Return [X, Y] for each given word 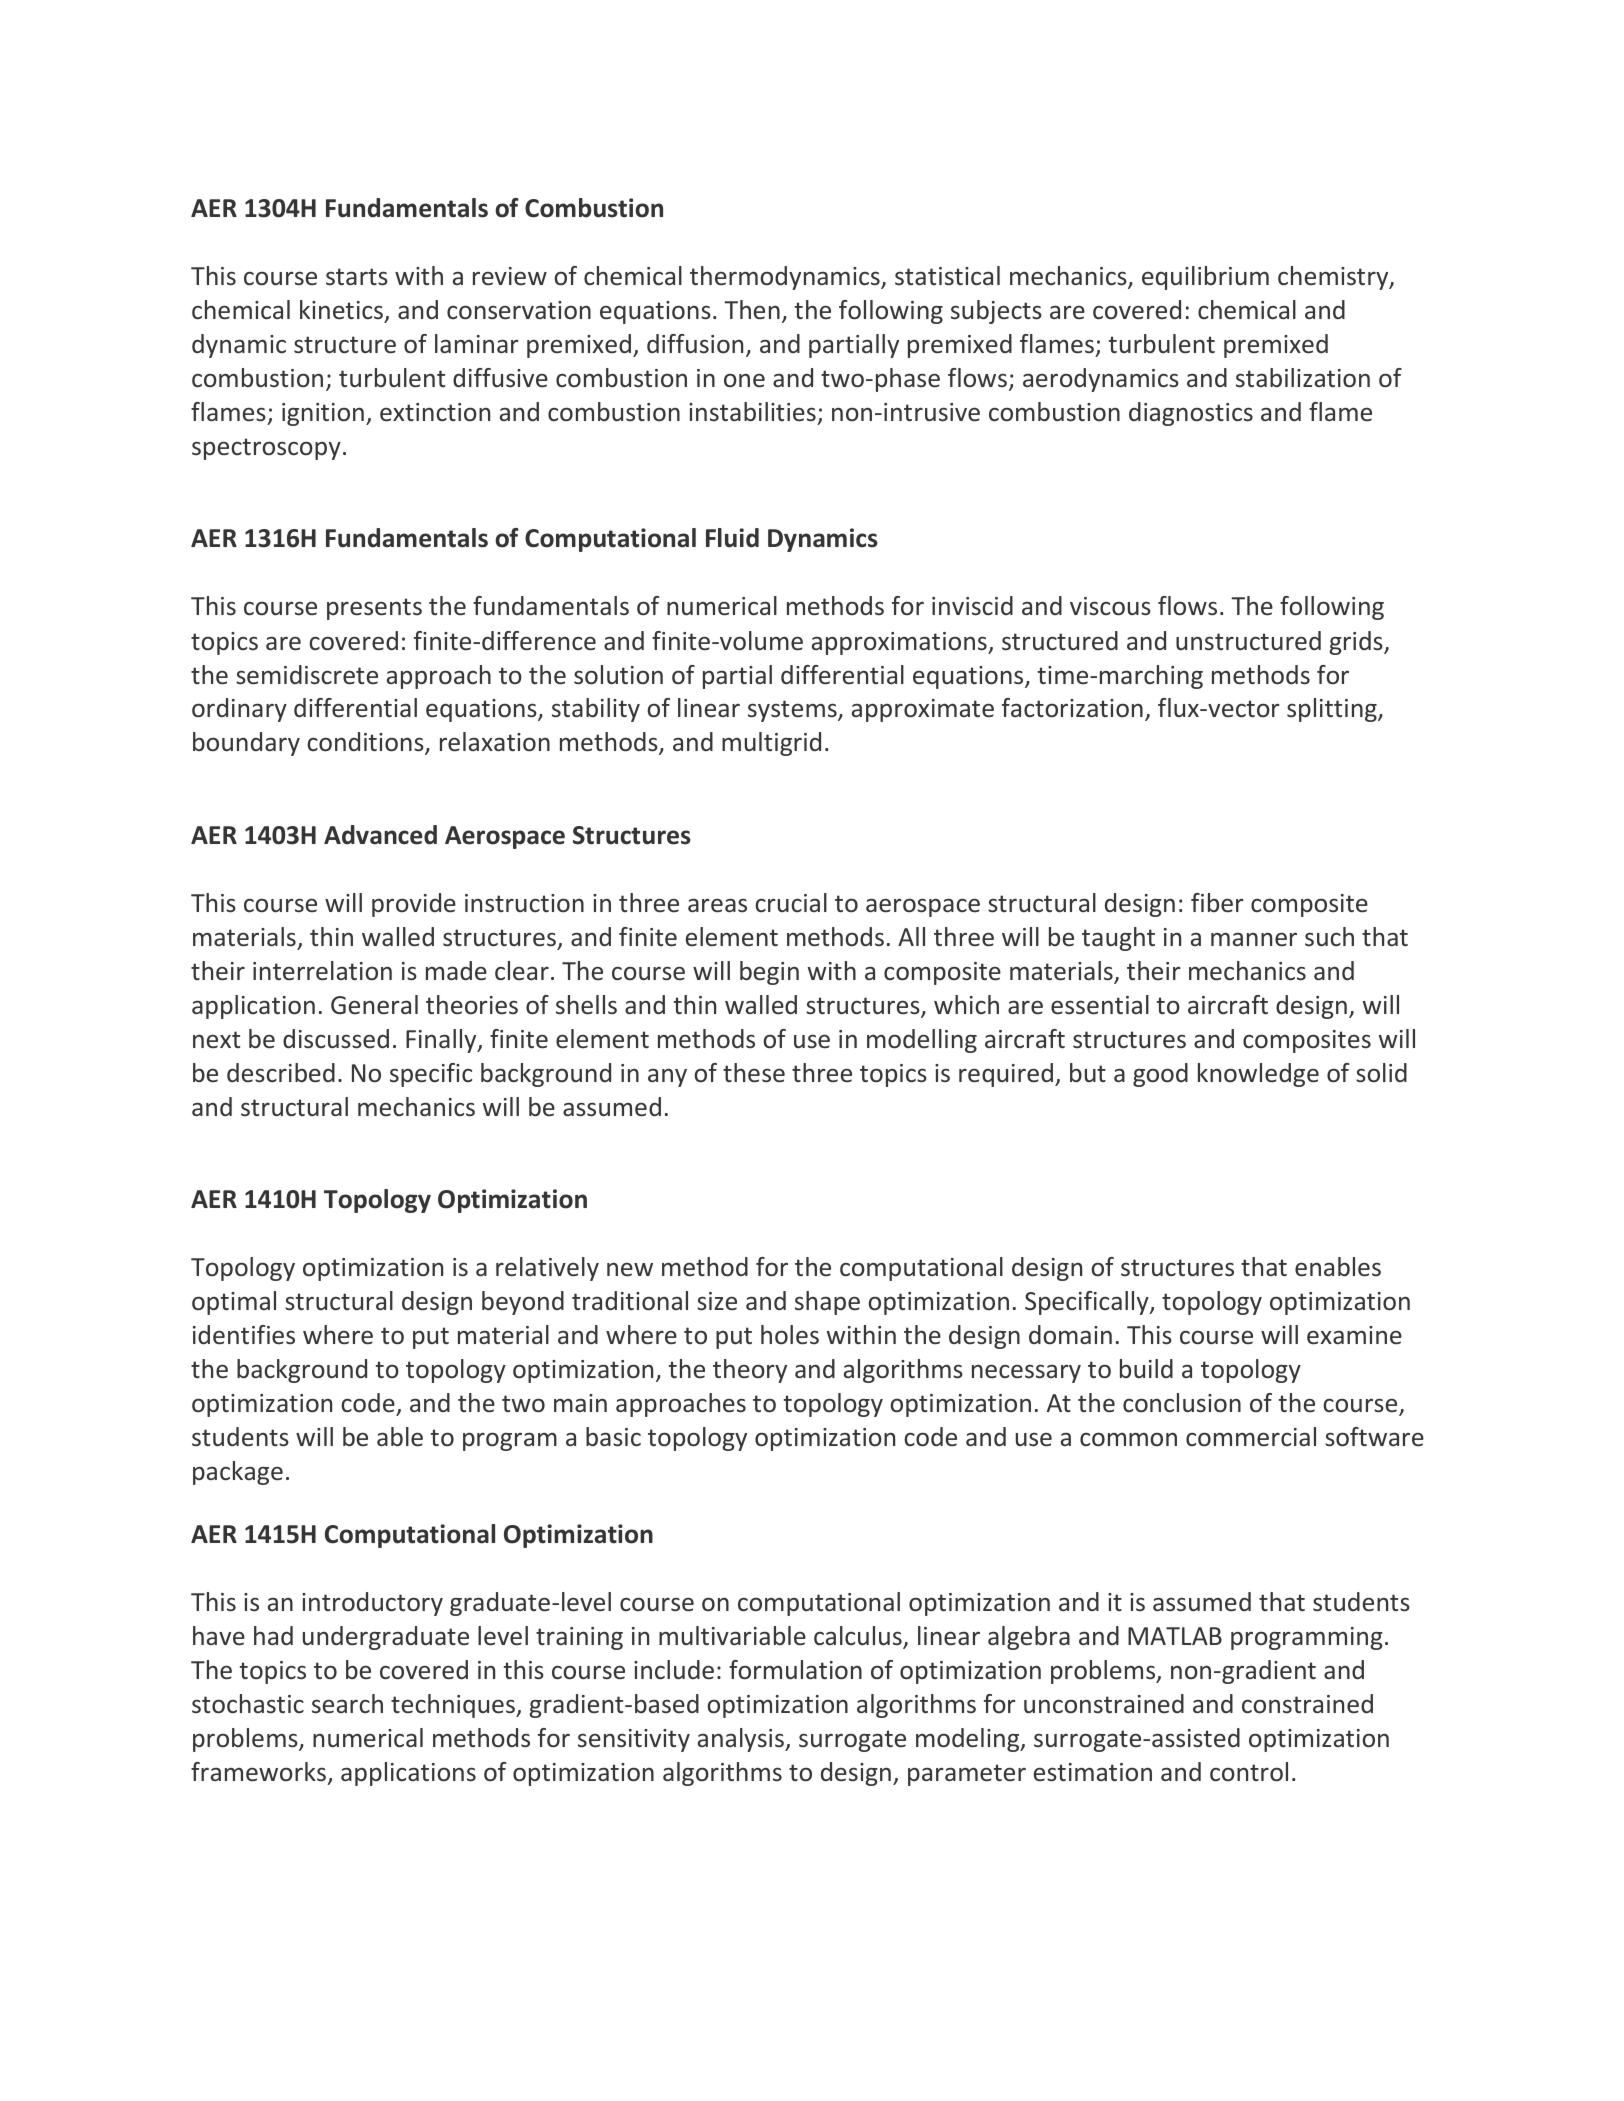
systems [793, 711]
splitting [1333, 710]
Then [752, 309]
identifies [244, 1335]
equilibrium [1205, 278]
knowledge [1258, 1075]
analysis [742, 1740]
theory [750, 1371]
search [347, 1704]
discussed [336, 1039]
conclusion [1182, 1403]
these [754, 1073]
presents [374, 609]
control [1249, 1772]
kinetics [341, 310]
